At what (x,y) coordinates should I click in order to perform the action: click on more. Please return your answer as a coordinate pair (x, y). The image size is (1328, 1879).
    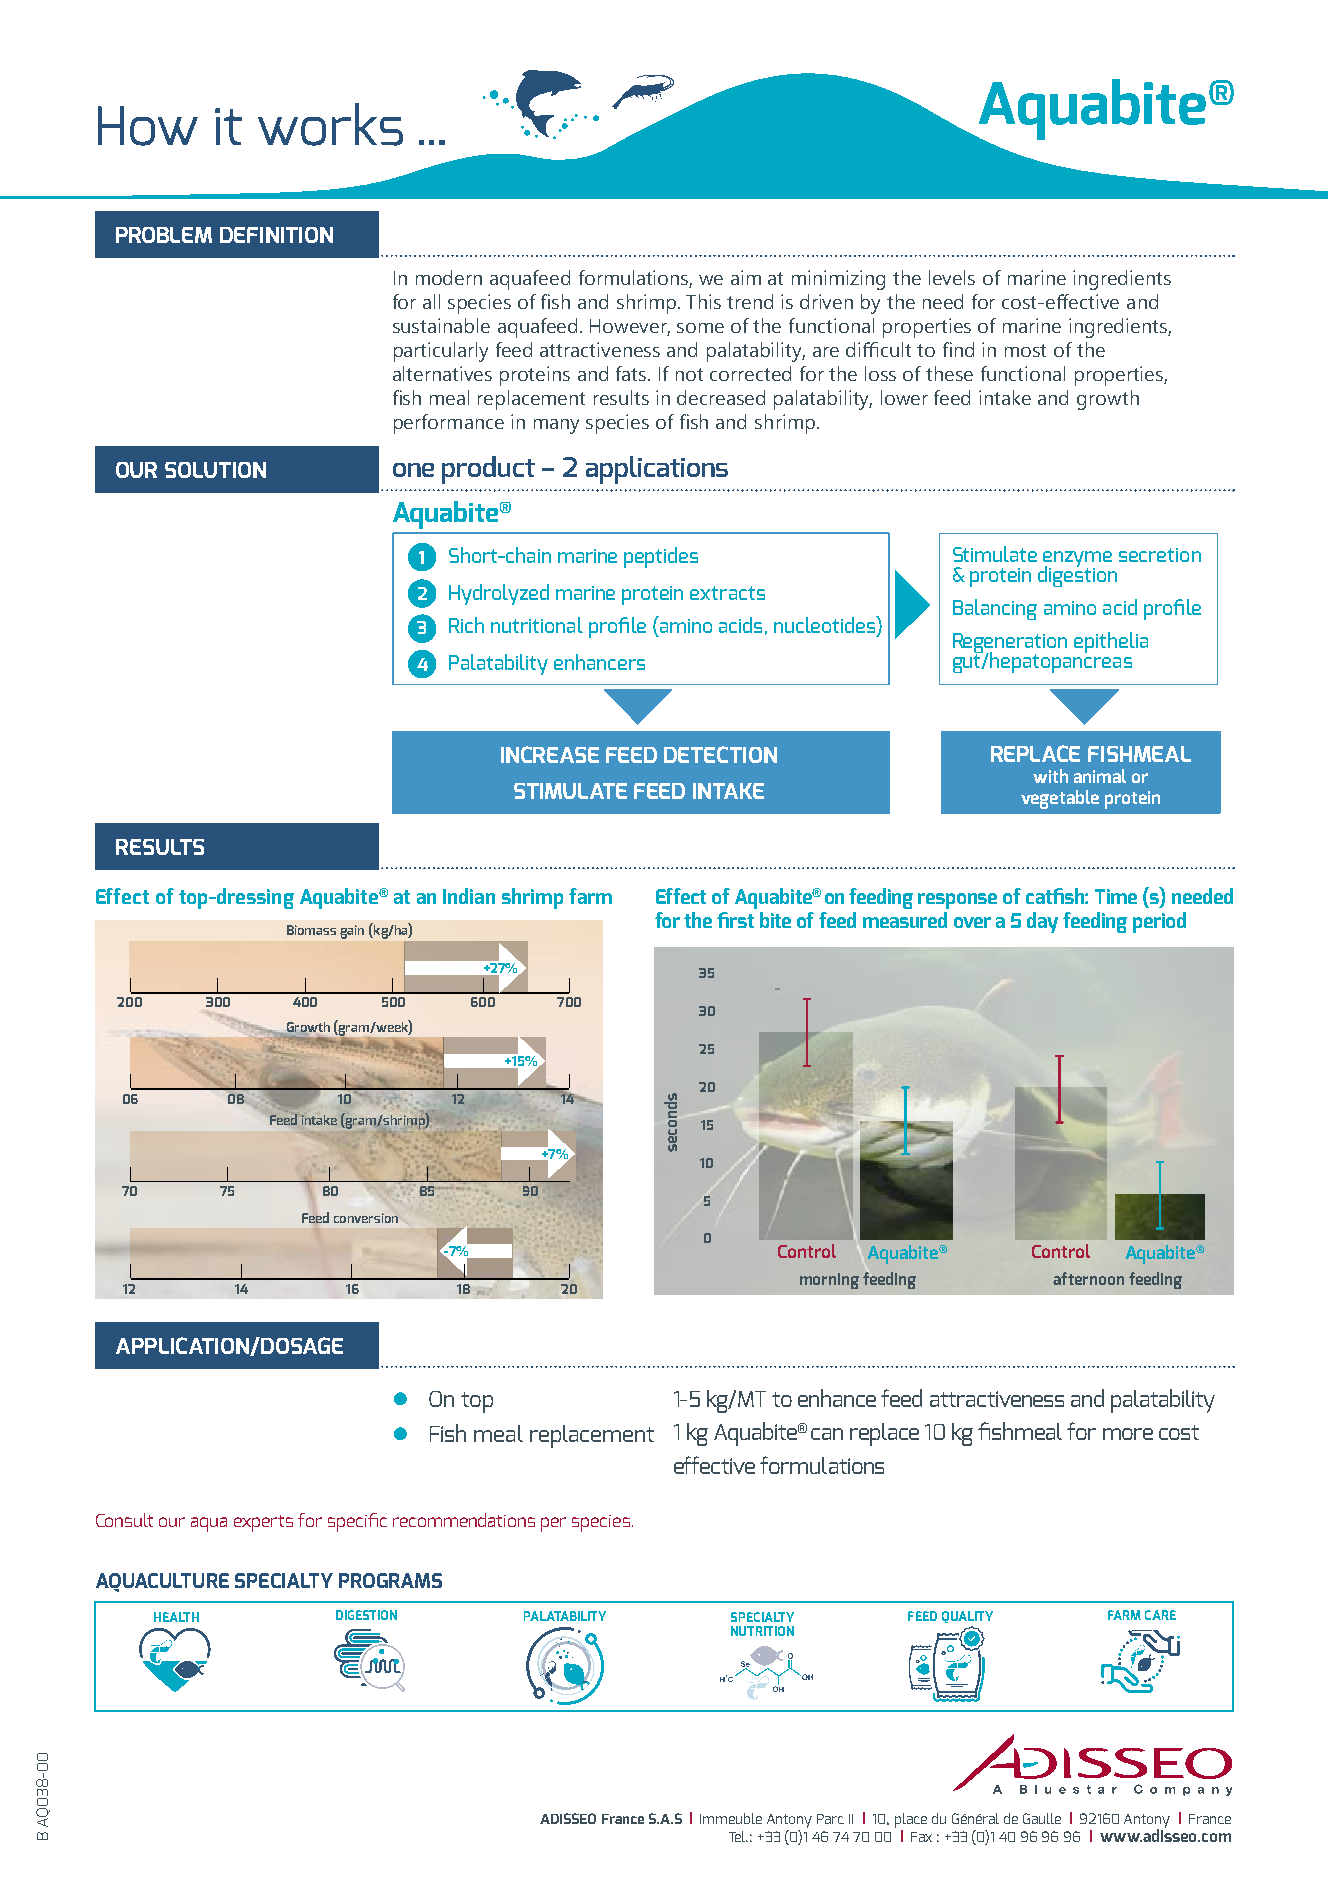
    Looking at the image, I should click on (1128, 1434).
